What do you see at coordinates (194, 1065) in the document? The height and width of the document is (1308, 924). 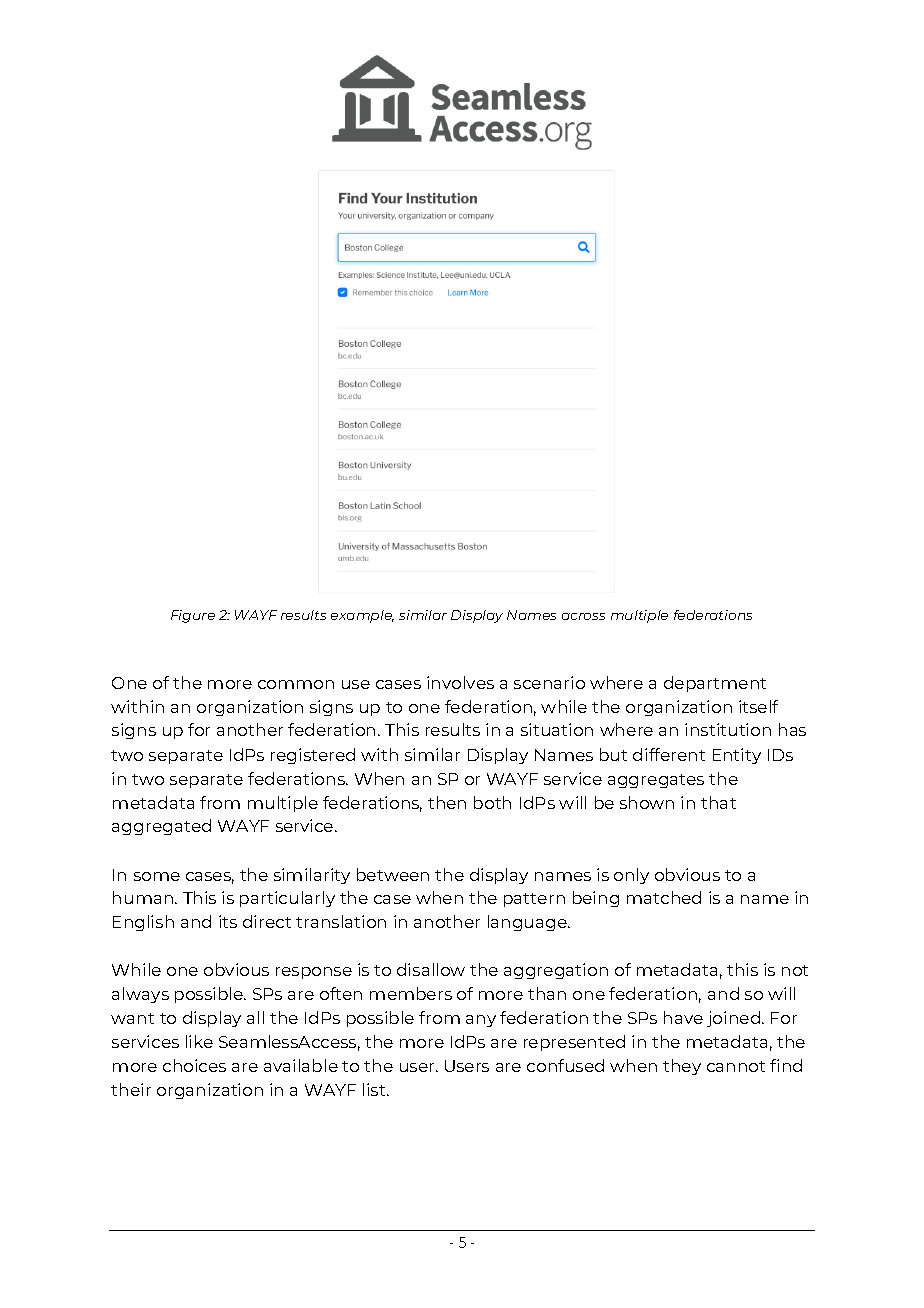 I see `choices` at bounding box center [194, 1065].
